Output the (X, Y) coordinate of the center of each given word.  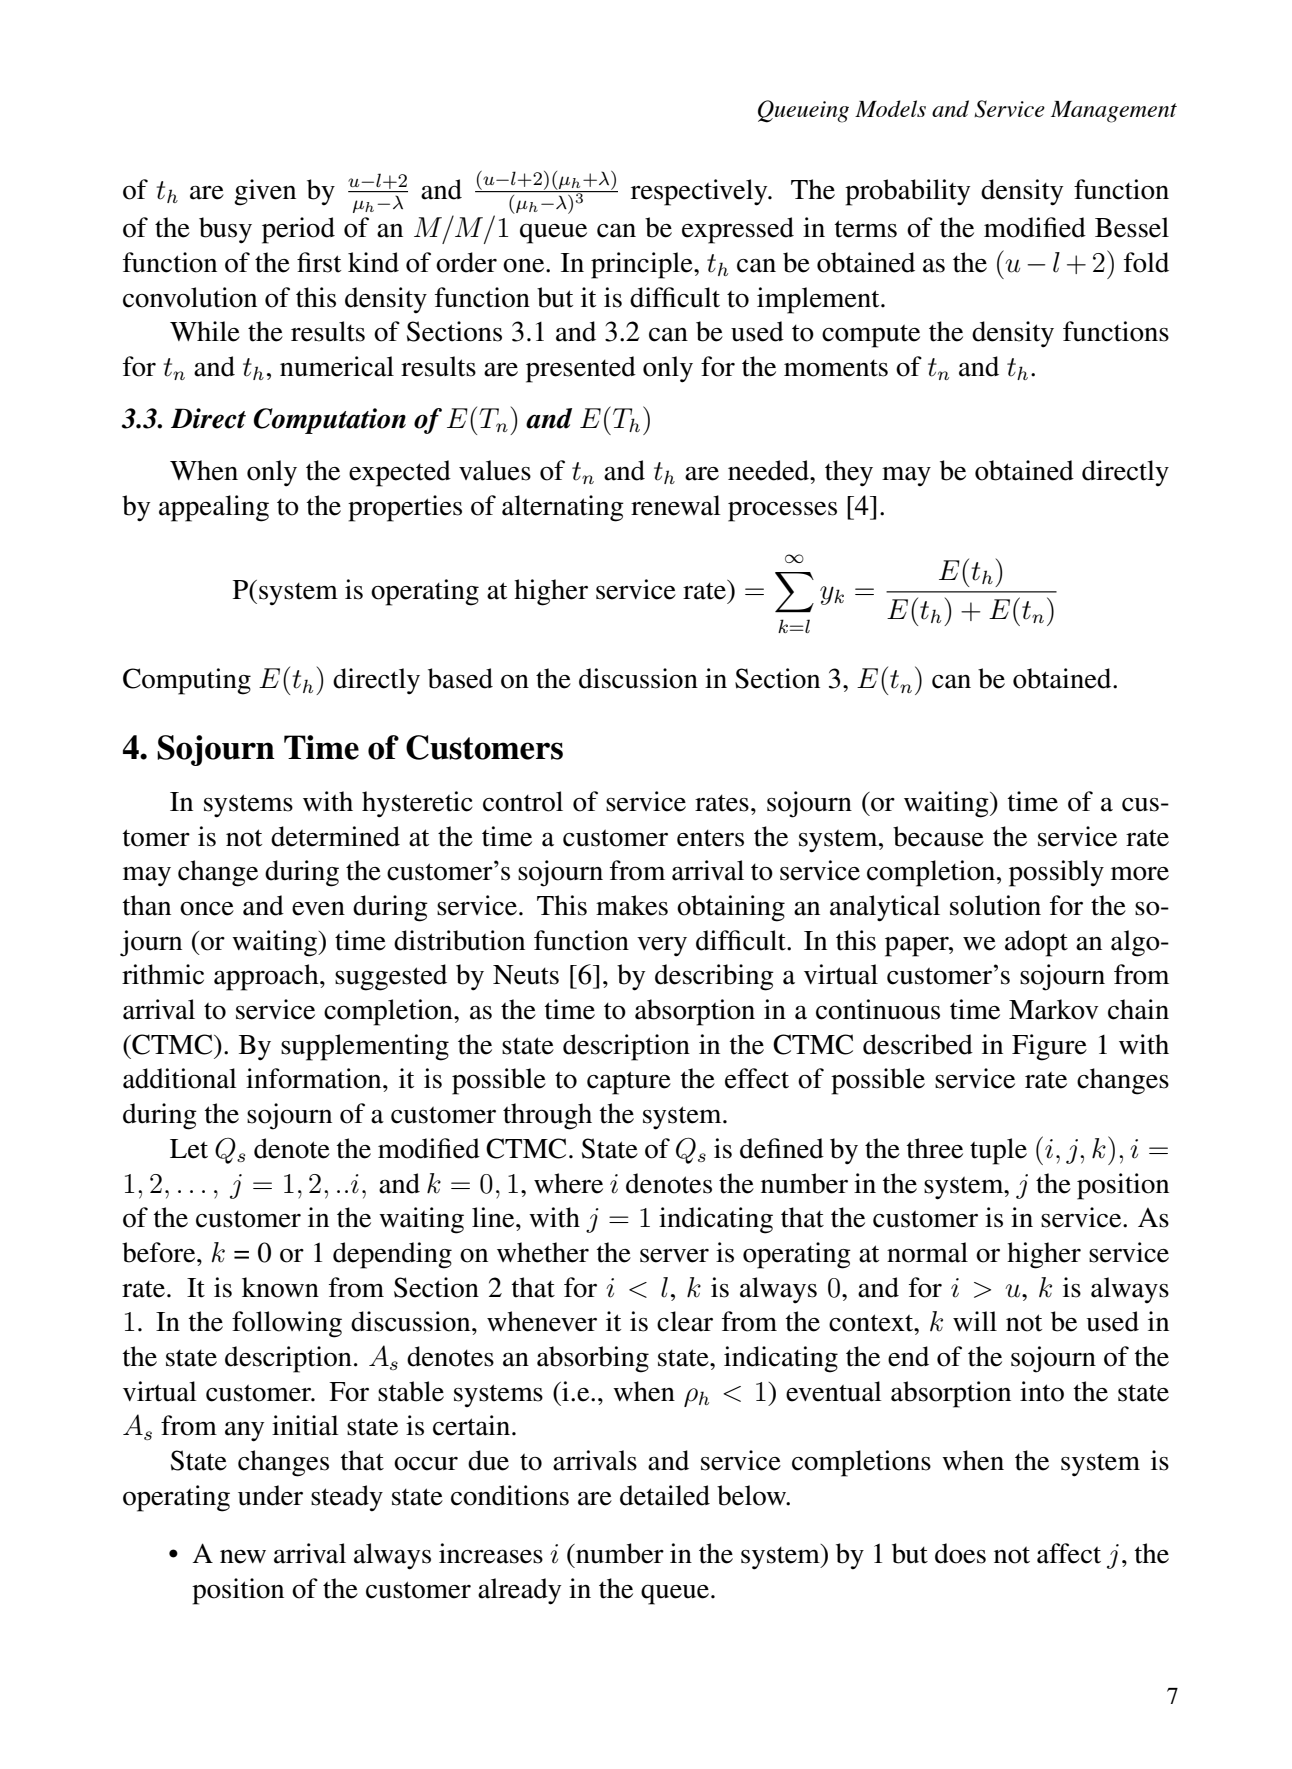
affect (1069, 1553)
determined (335, 836)
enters (710, 838)
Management (1114, 112)
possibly (1056, 873)
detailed (665, 1495)
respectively (700, 192)
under (270, 1495)
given (265, 192)
